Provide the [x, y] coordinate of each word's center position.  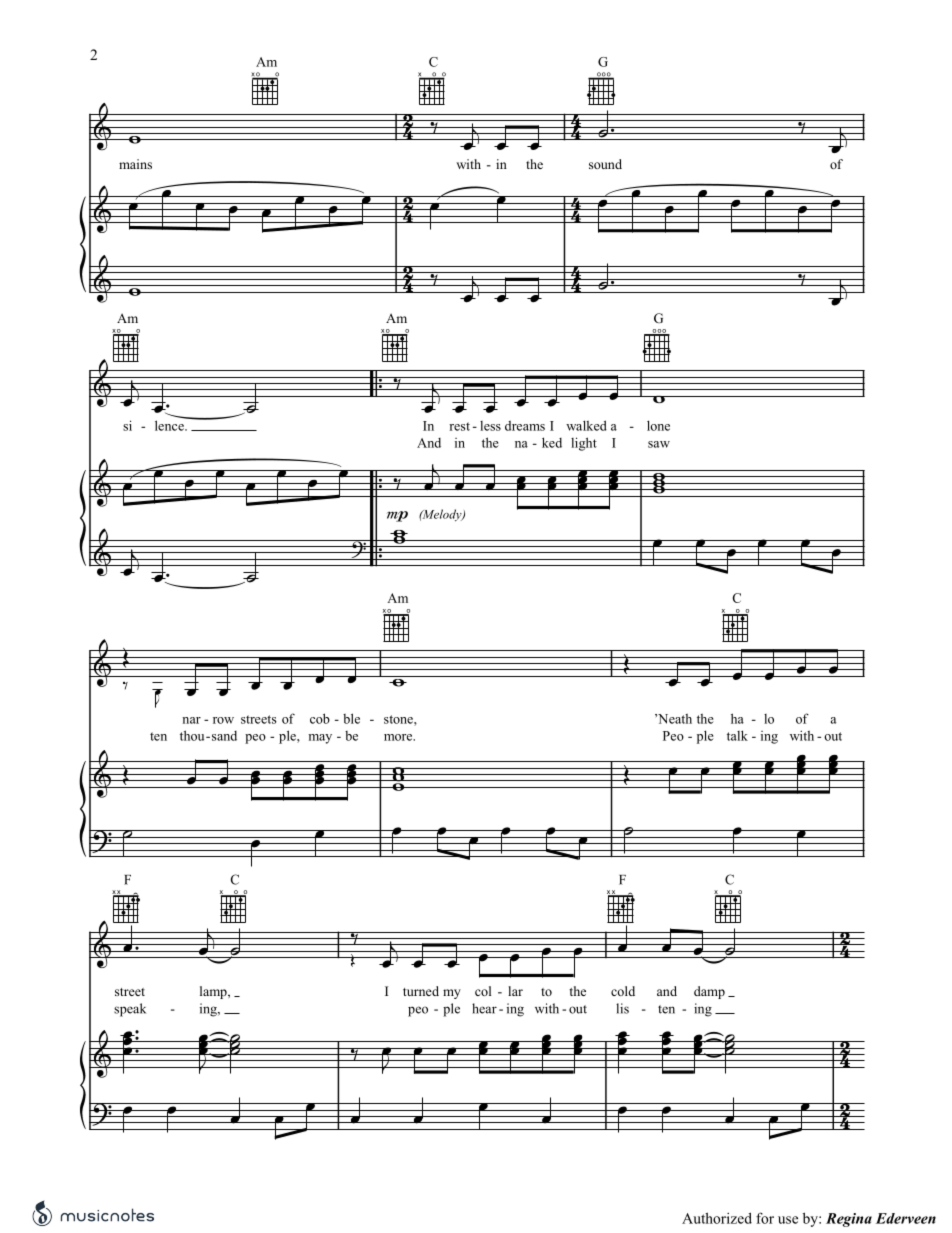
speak [130, 1010]
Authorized [717, 1218]
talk [737, 735]
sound [605, 164]
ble [351, 718]
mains [135, 164]
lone [658, 425]
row [223, 720]
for [765, 1218]
